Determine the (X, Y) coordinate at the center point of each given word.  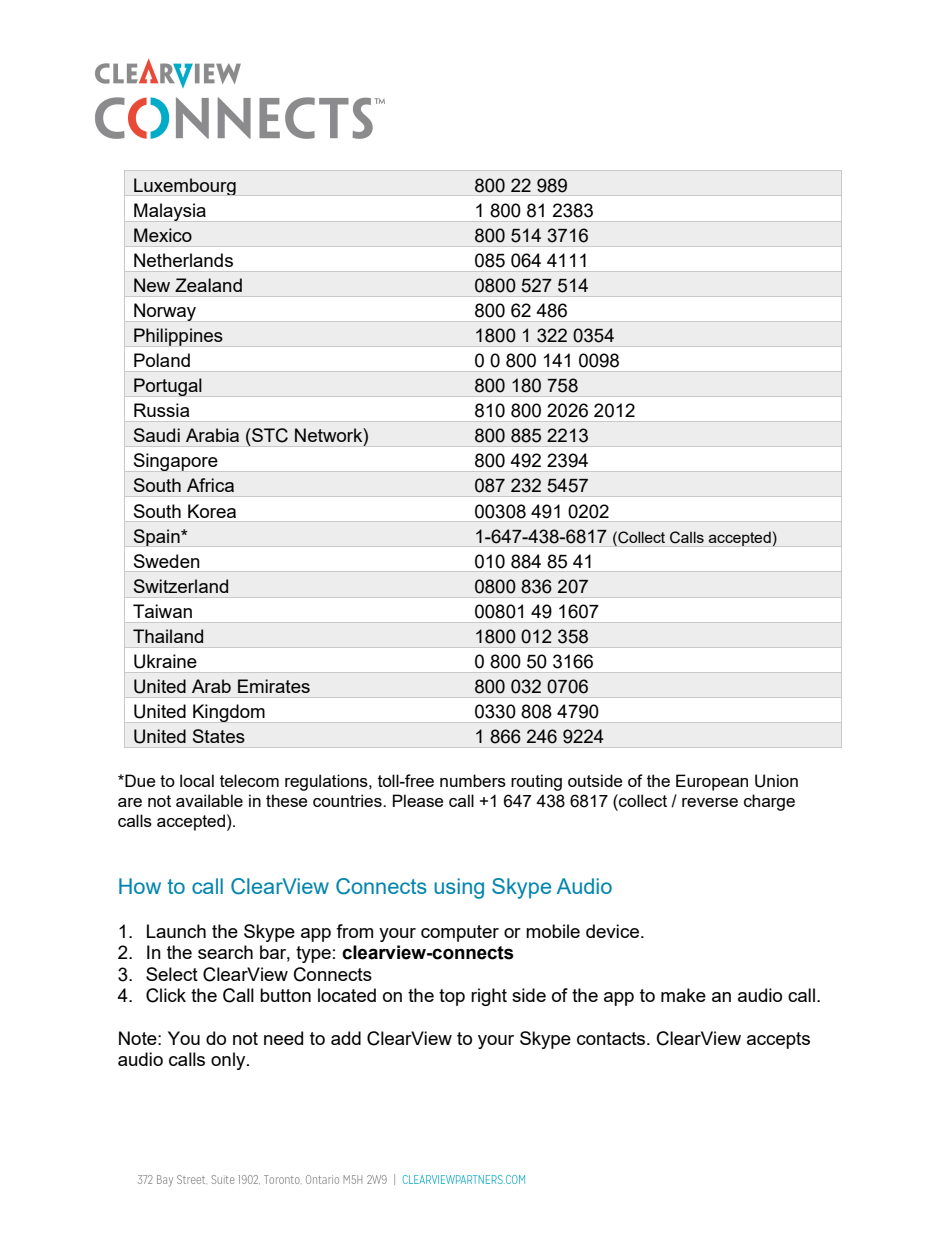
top (452, 997)
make (683, 995)
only (229, 1061)
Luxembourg (185, 186)
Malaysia (170, 212)
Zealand (208, 285)
